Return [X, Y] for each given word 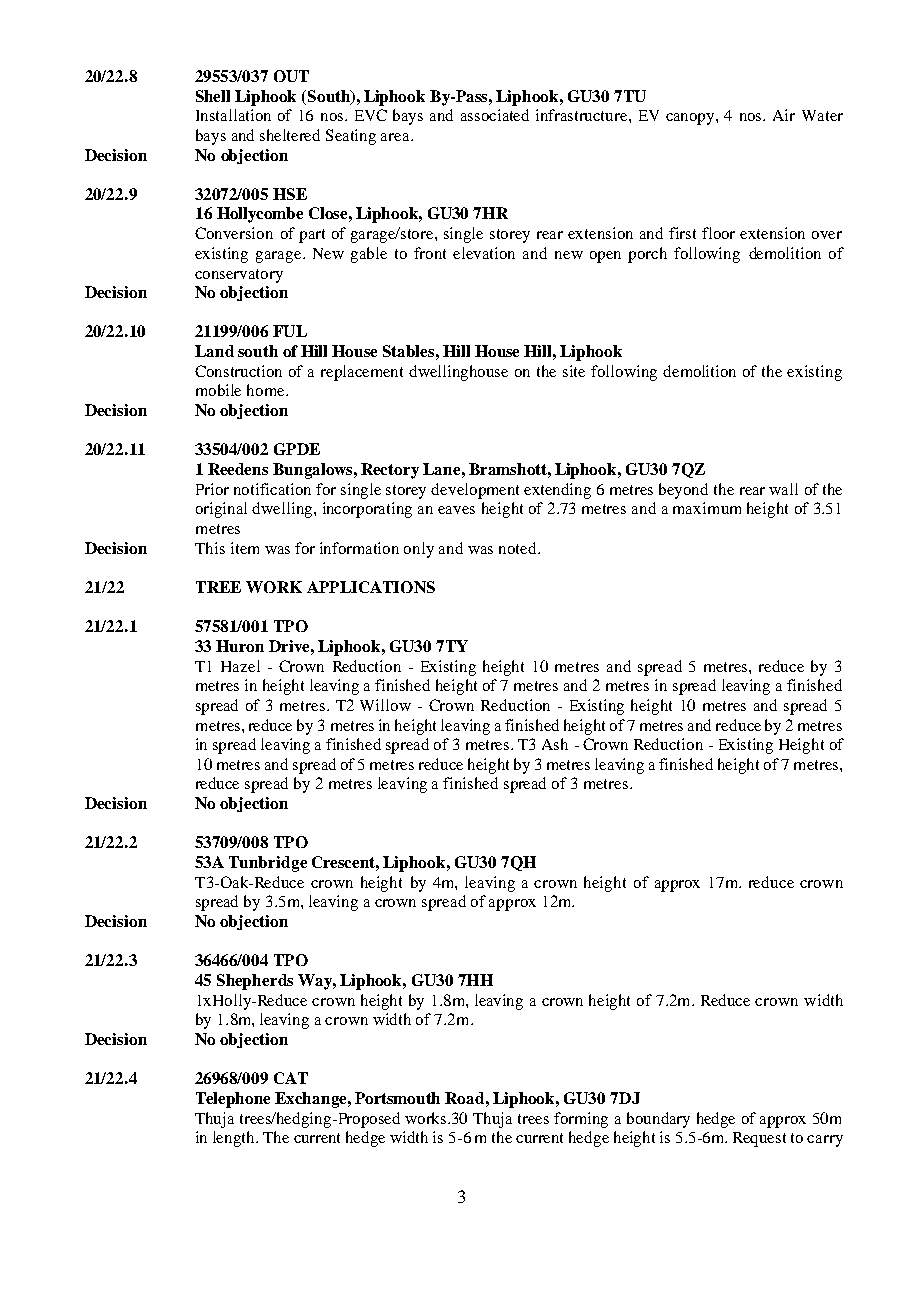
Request [759, 1139]
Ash [555, 744]
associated [495, 115]
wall [783, 489]
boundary [658, 1120]
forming [581, 1120]
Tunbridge [268, 864]
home [267, 390]
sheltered [290, 135]
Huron [240, 646]
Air [784, 115]
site [574, 371]
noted [519, 548]
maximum [707, 508]
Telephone [233, 1100]
